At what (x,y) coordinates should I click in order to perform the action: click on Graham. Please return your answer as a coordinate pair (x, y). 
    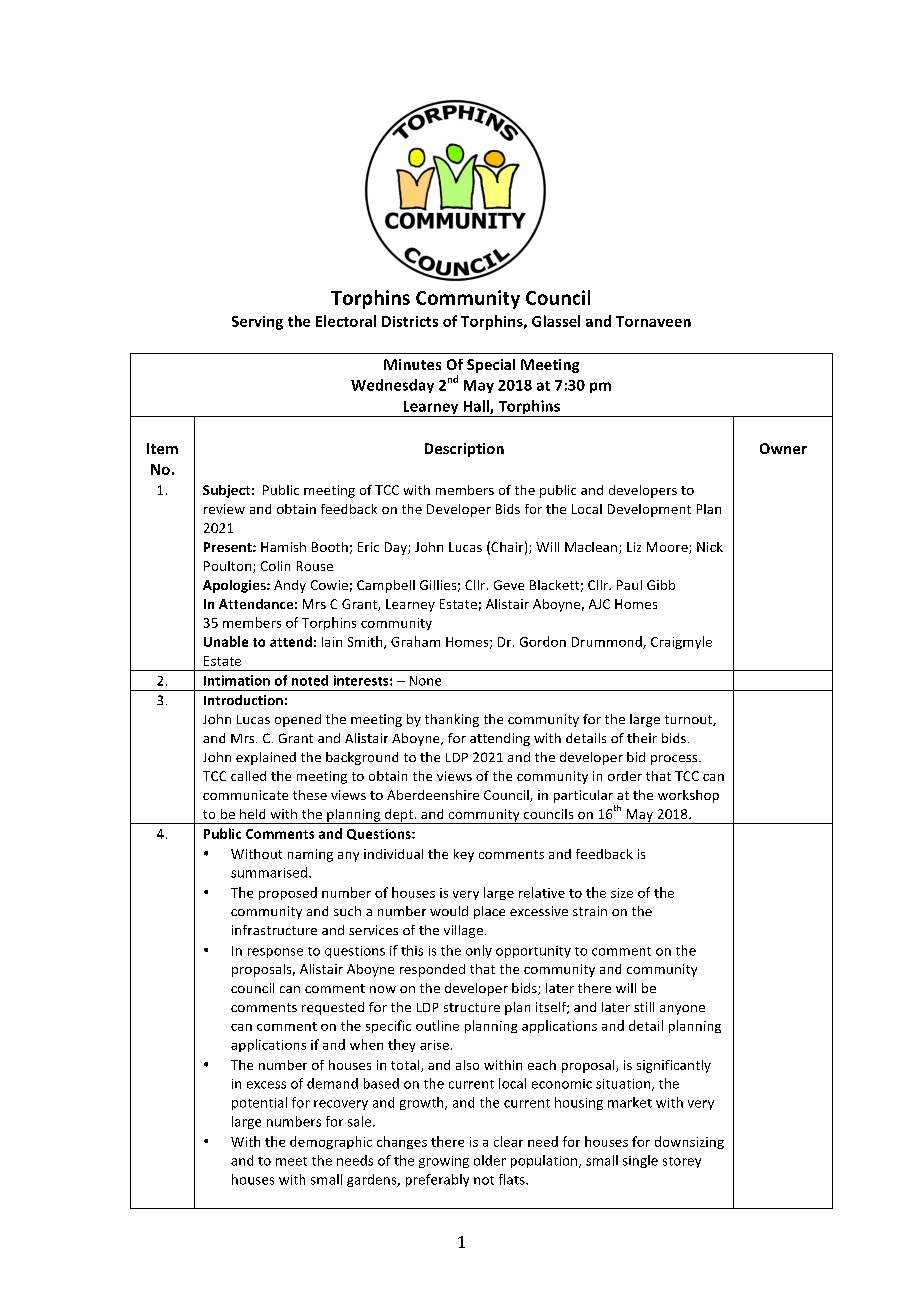
    Looking at the image, I should click on (415, 641).
